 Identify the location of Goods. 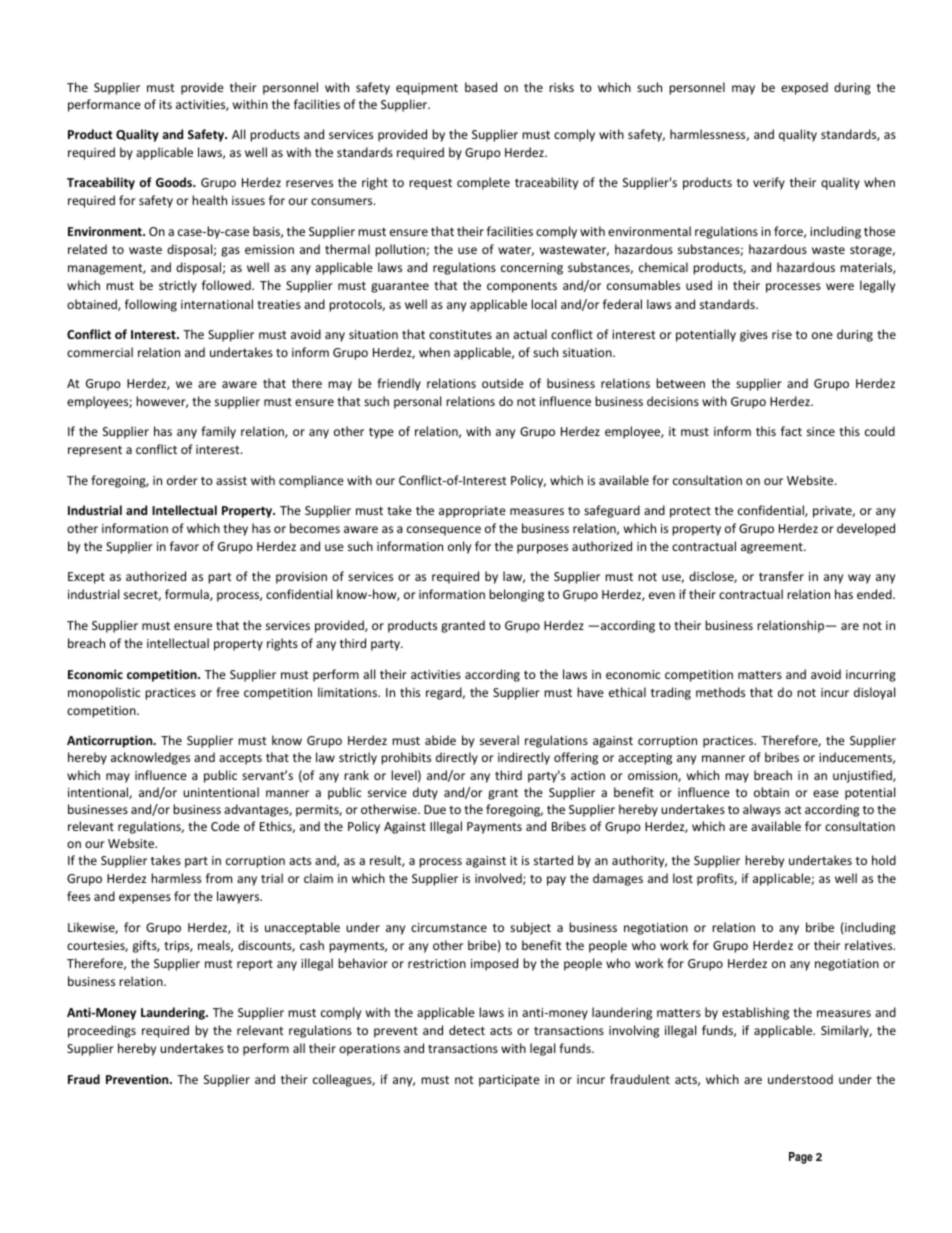
(175, 182).
